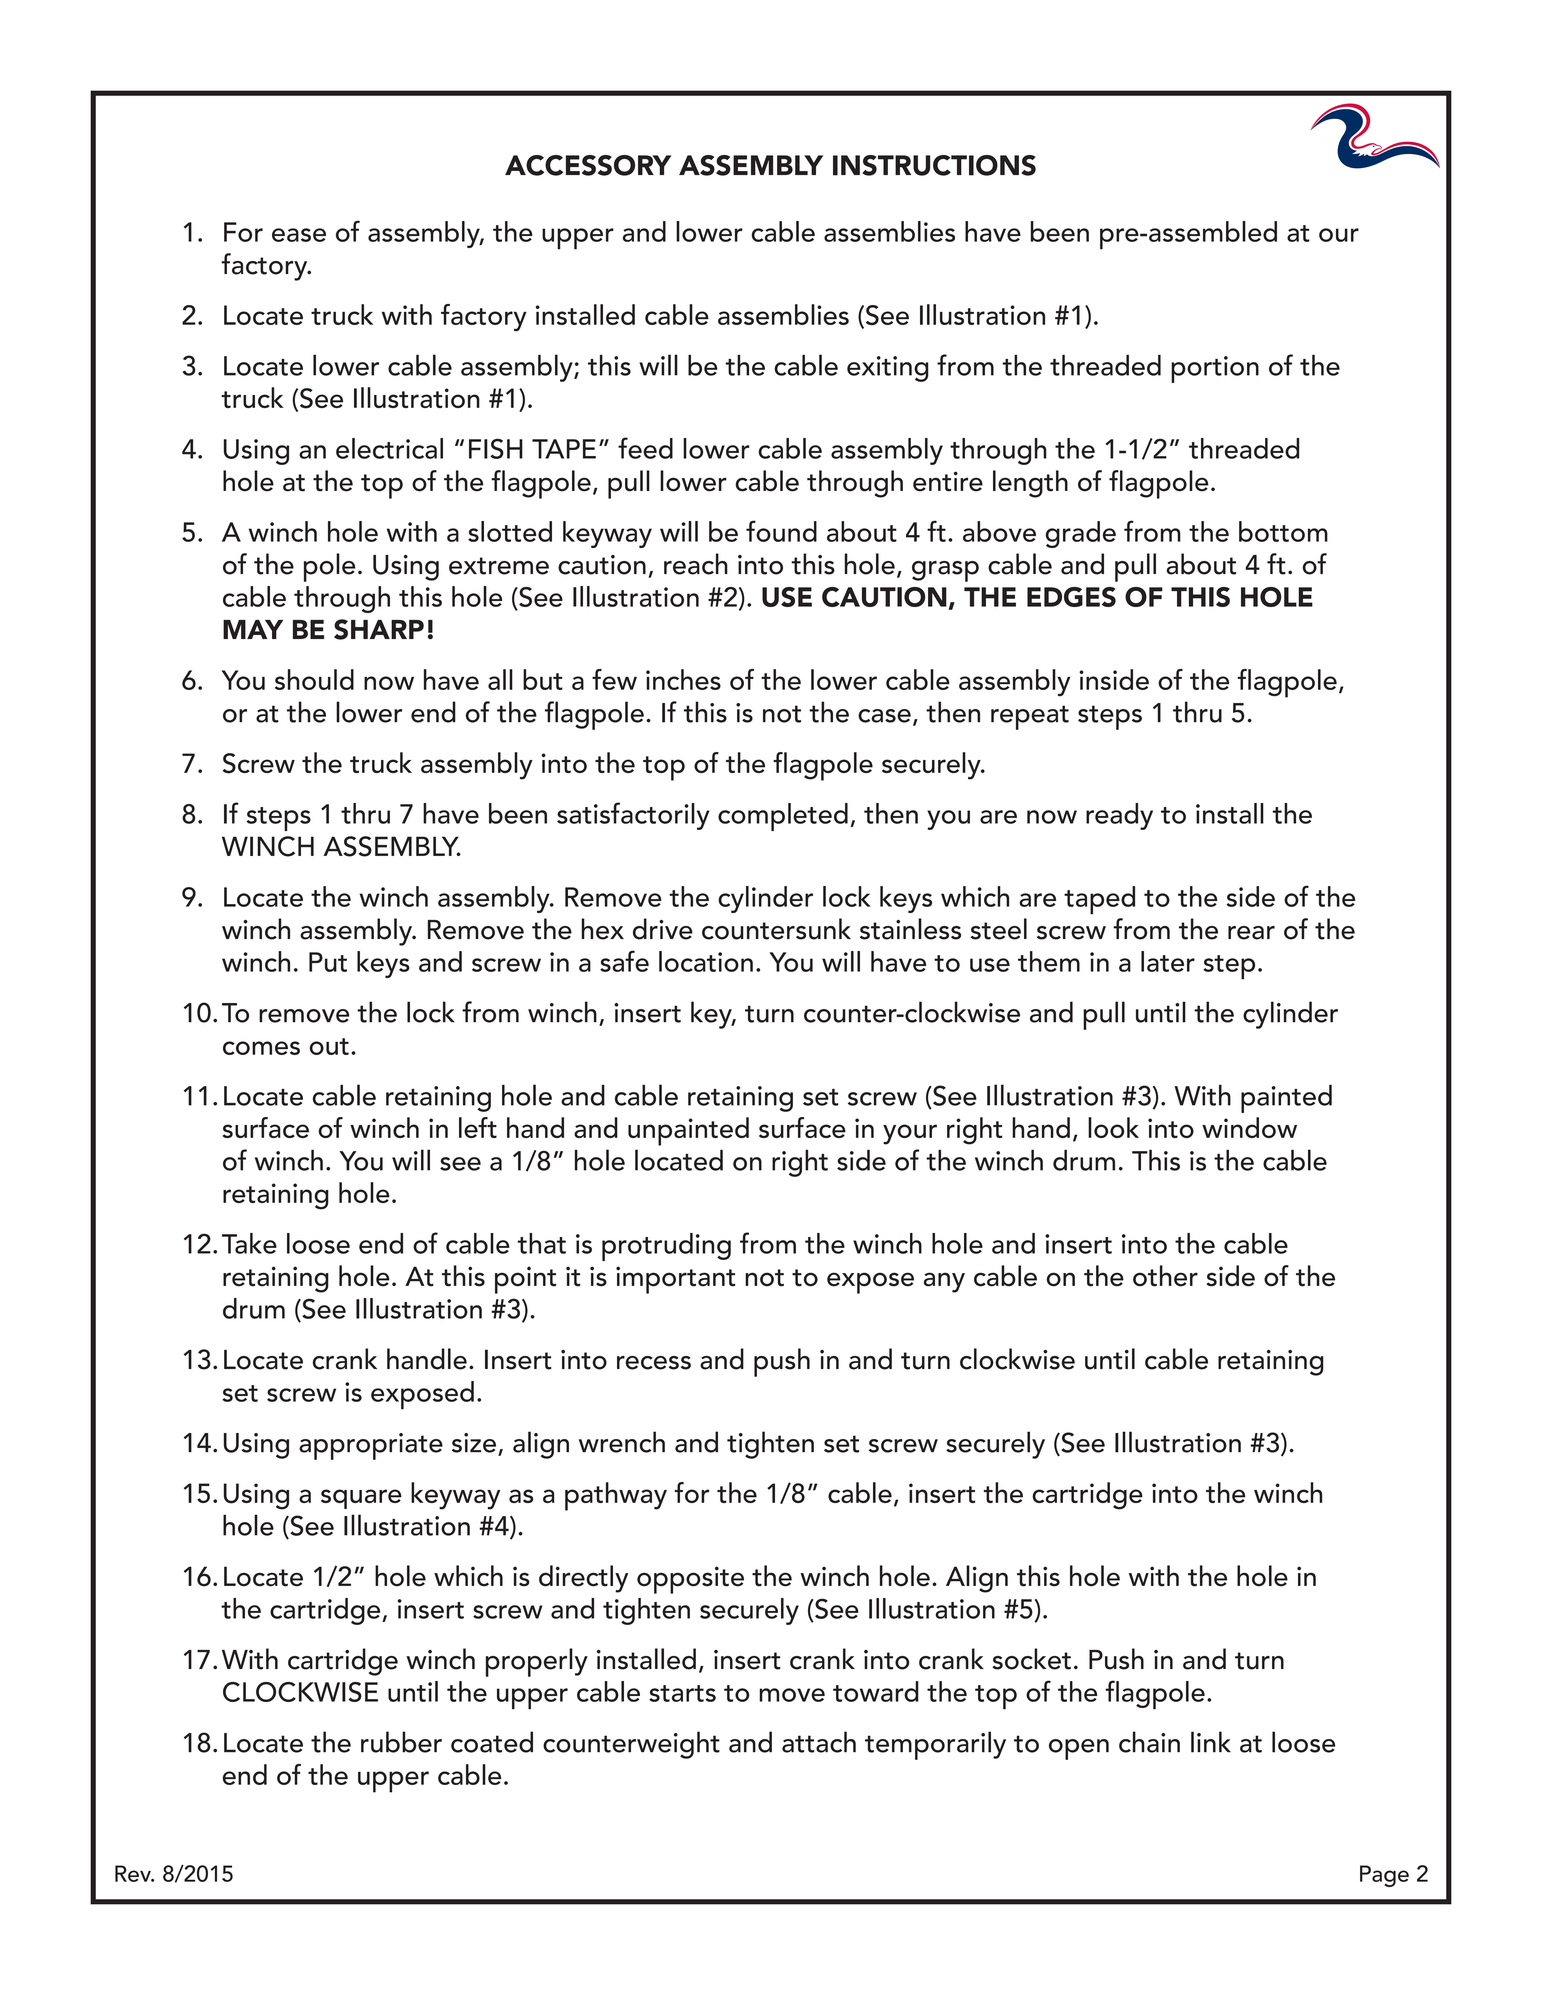  What do you see at coordinates (299, 235) in the page?
I see `ease` at bounding box center [299, 235].
